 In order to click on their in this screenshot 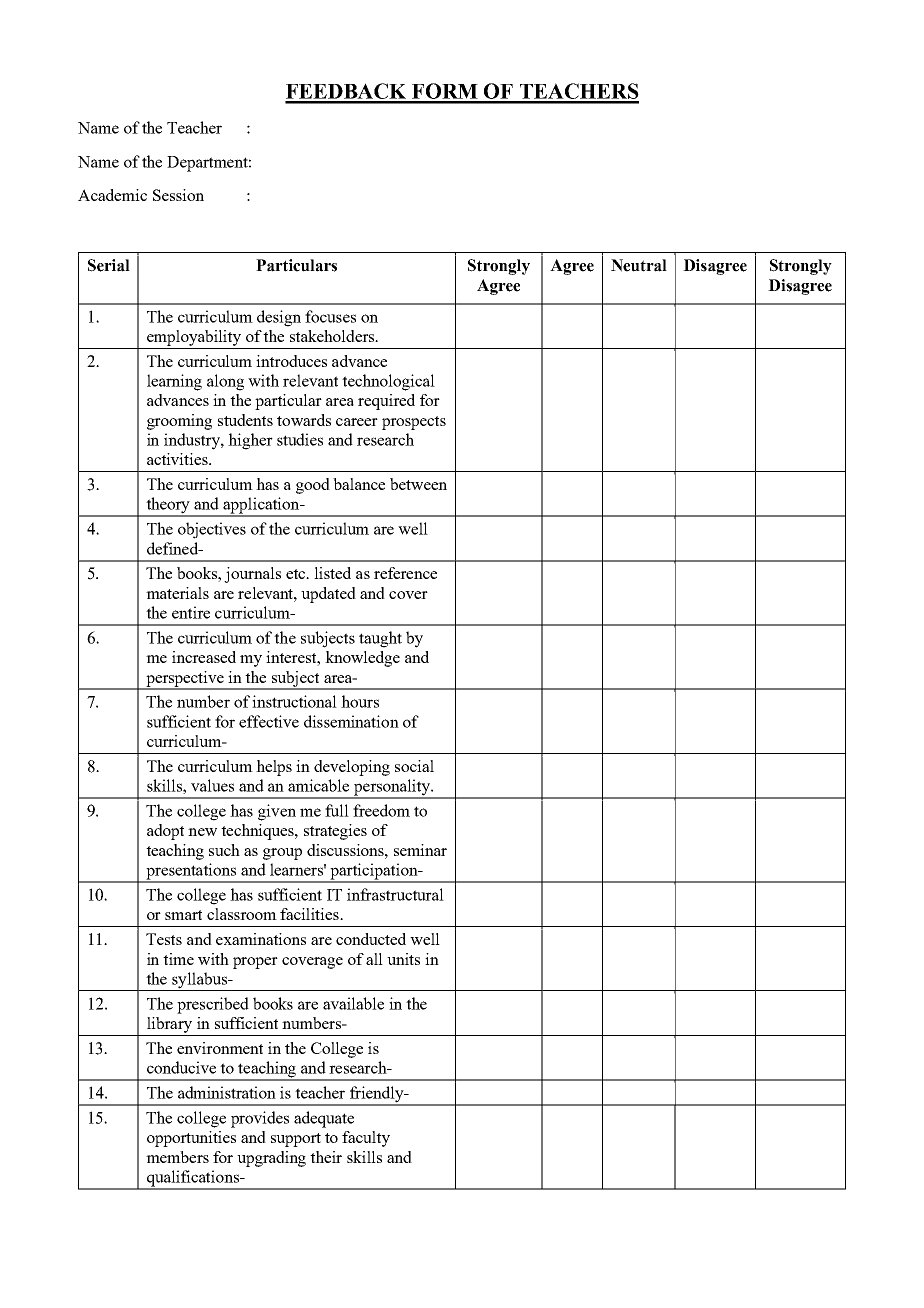, I will do `click(326, 1157)`.
